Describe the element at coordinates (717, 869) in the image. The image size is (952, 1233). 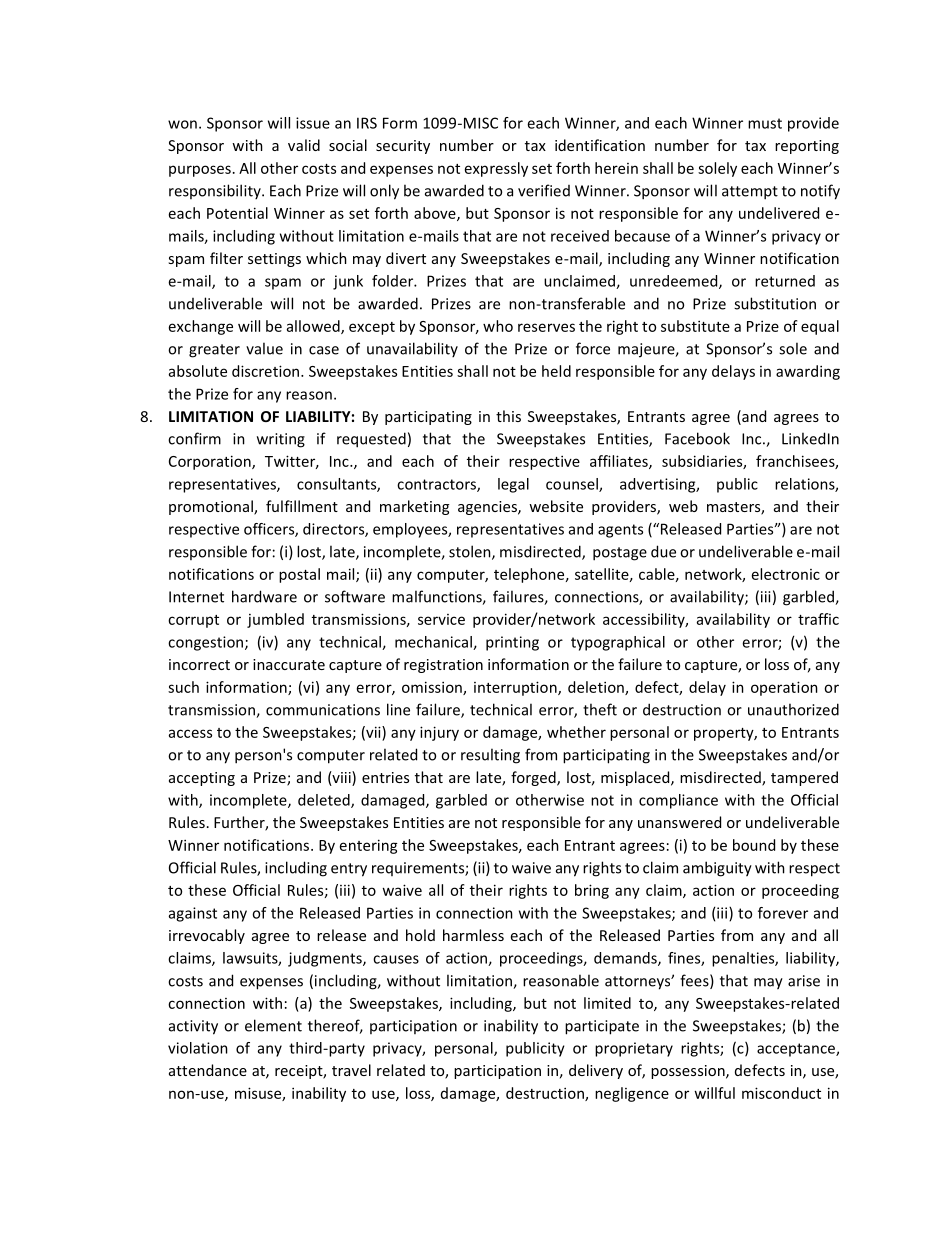
I see `ambiguity` at that location.
